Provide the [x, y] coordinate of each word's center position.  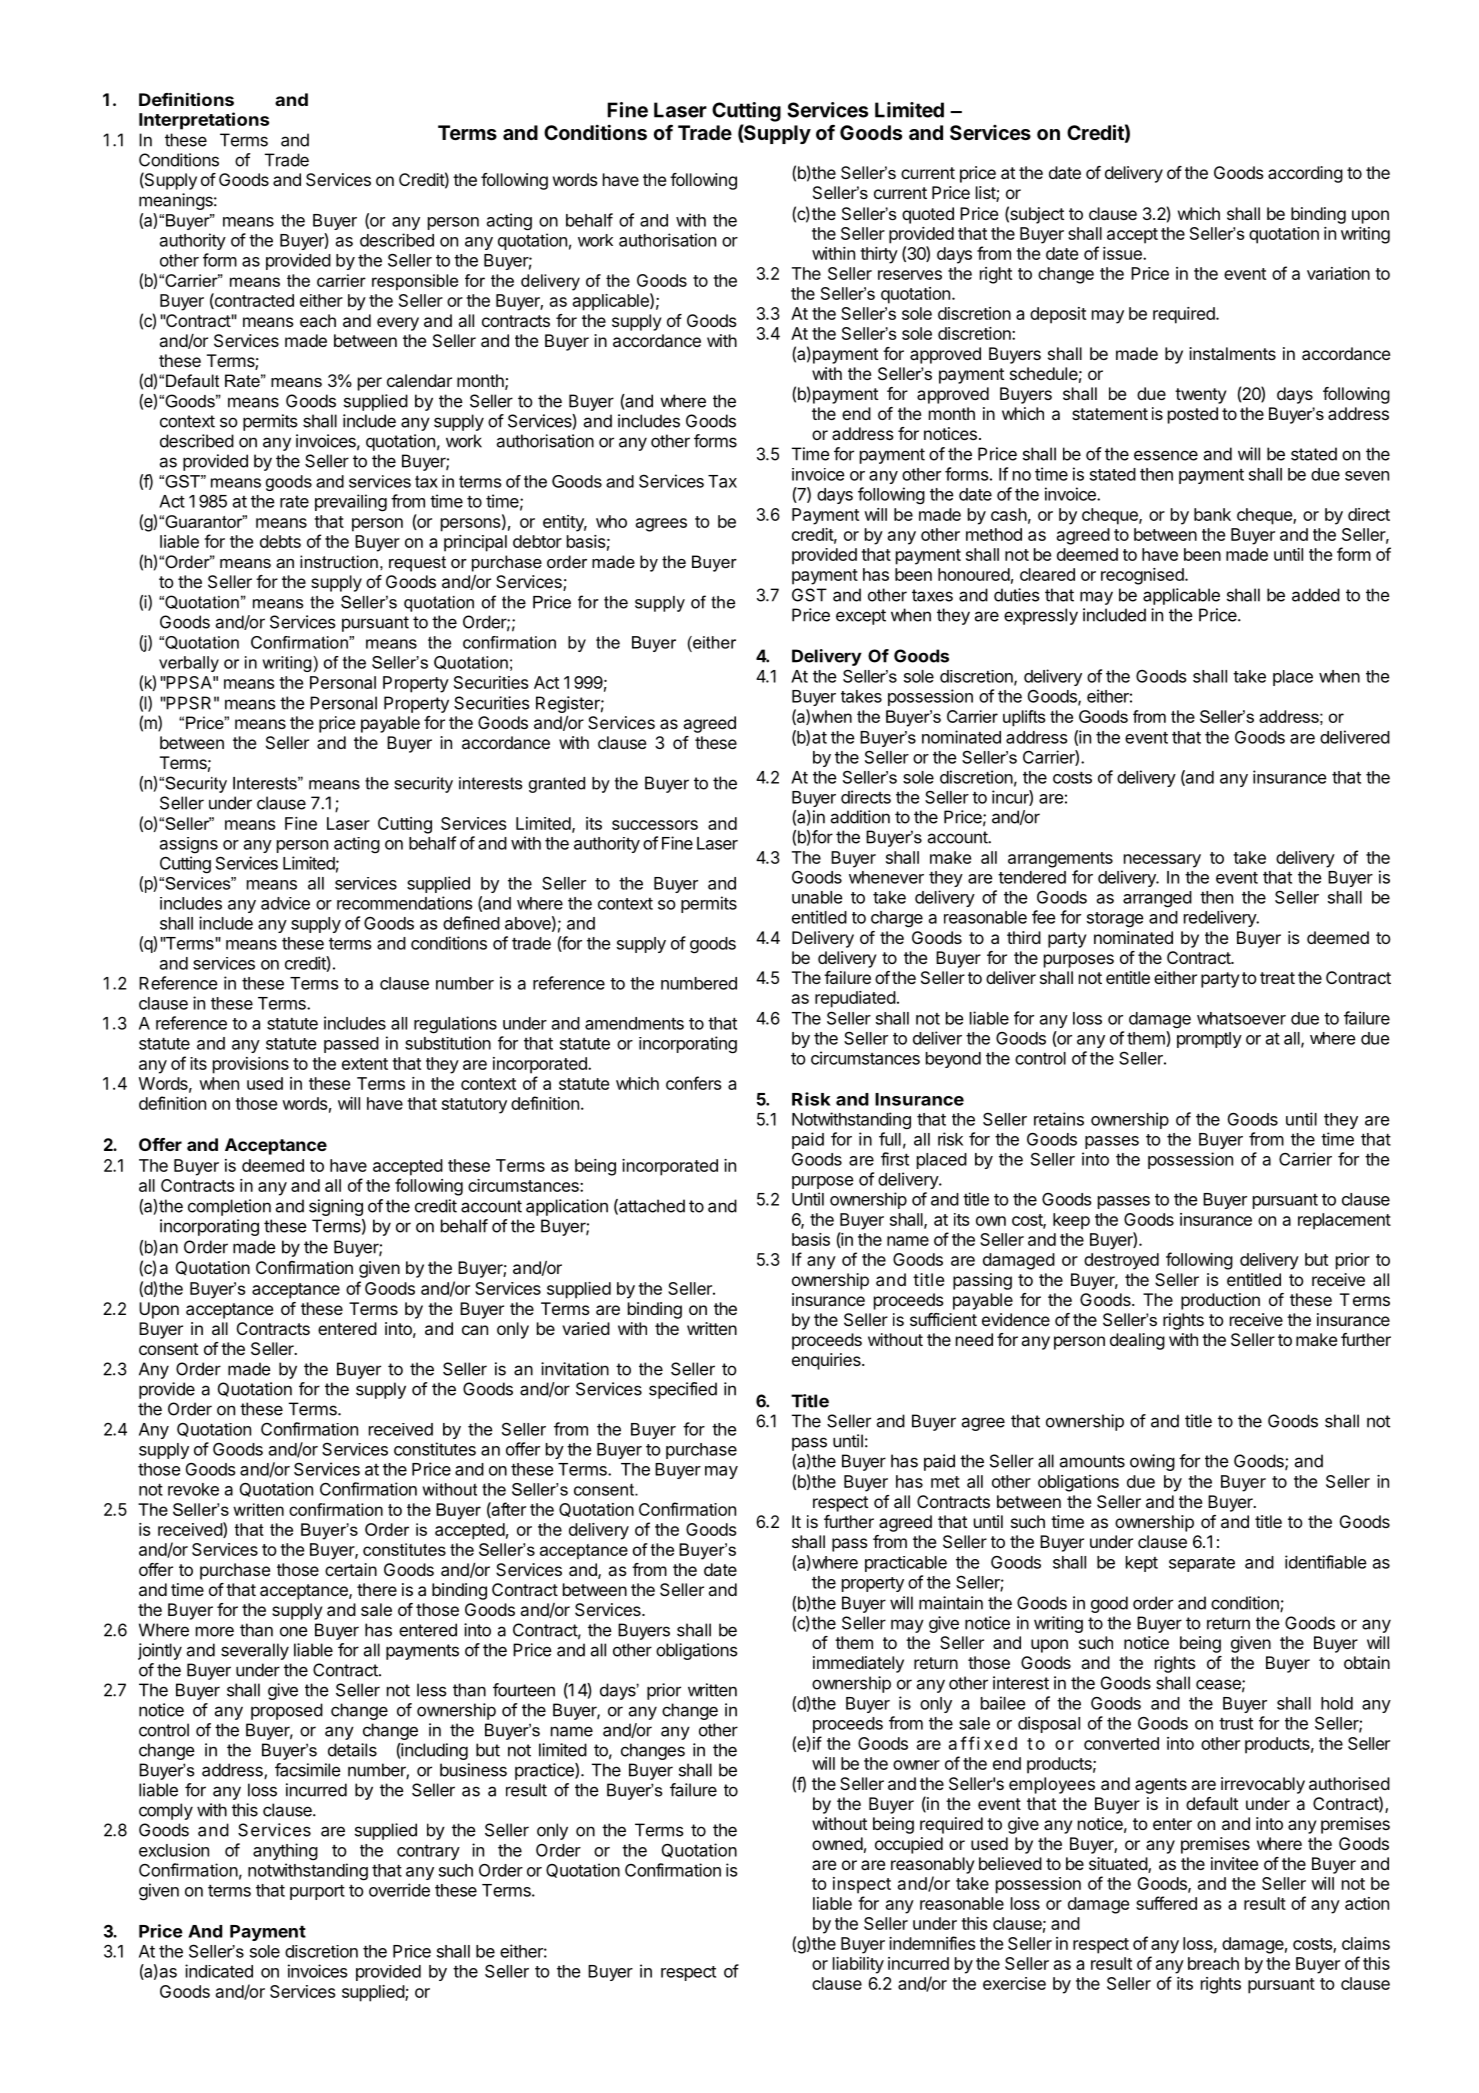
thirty [879, 255]
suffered [1166, 1903]
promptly [1209, 1040]
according [1305, 174]
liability [858, 1965]
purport [317, 1892]
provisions [251, 1065]
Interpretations [204, 121]
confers [693, 1083]
